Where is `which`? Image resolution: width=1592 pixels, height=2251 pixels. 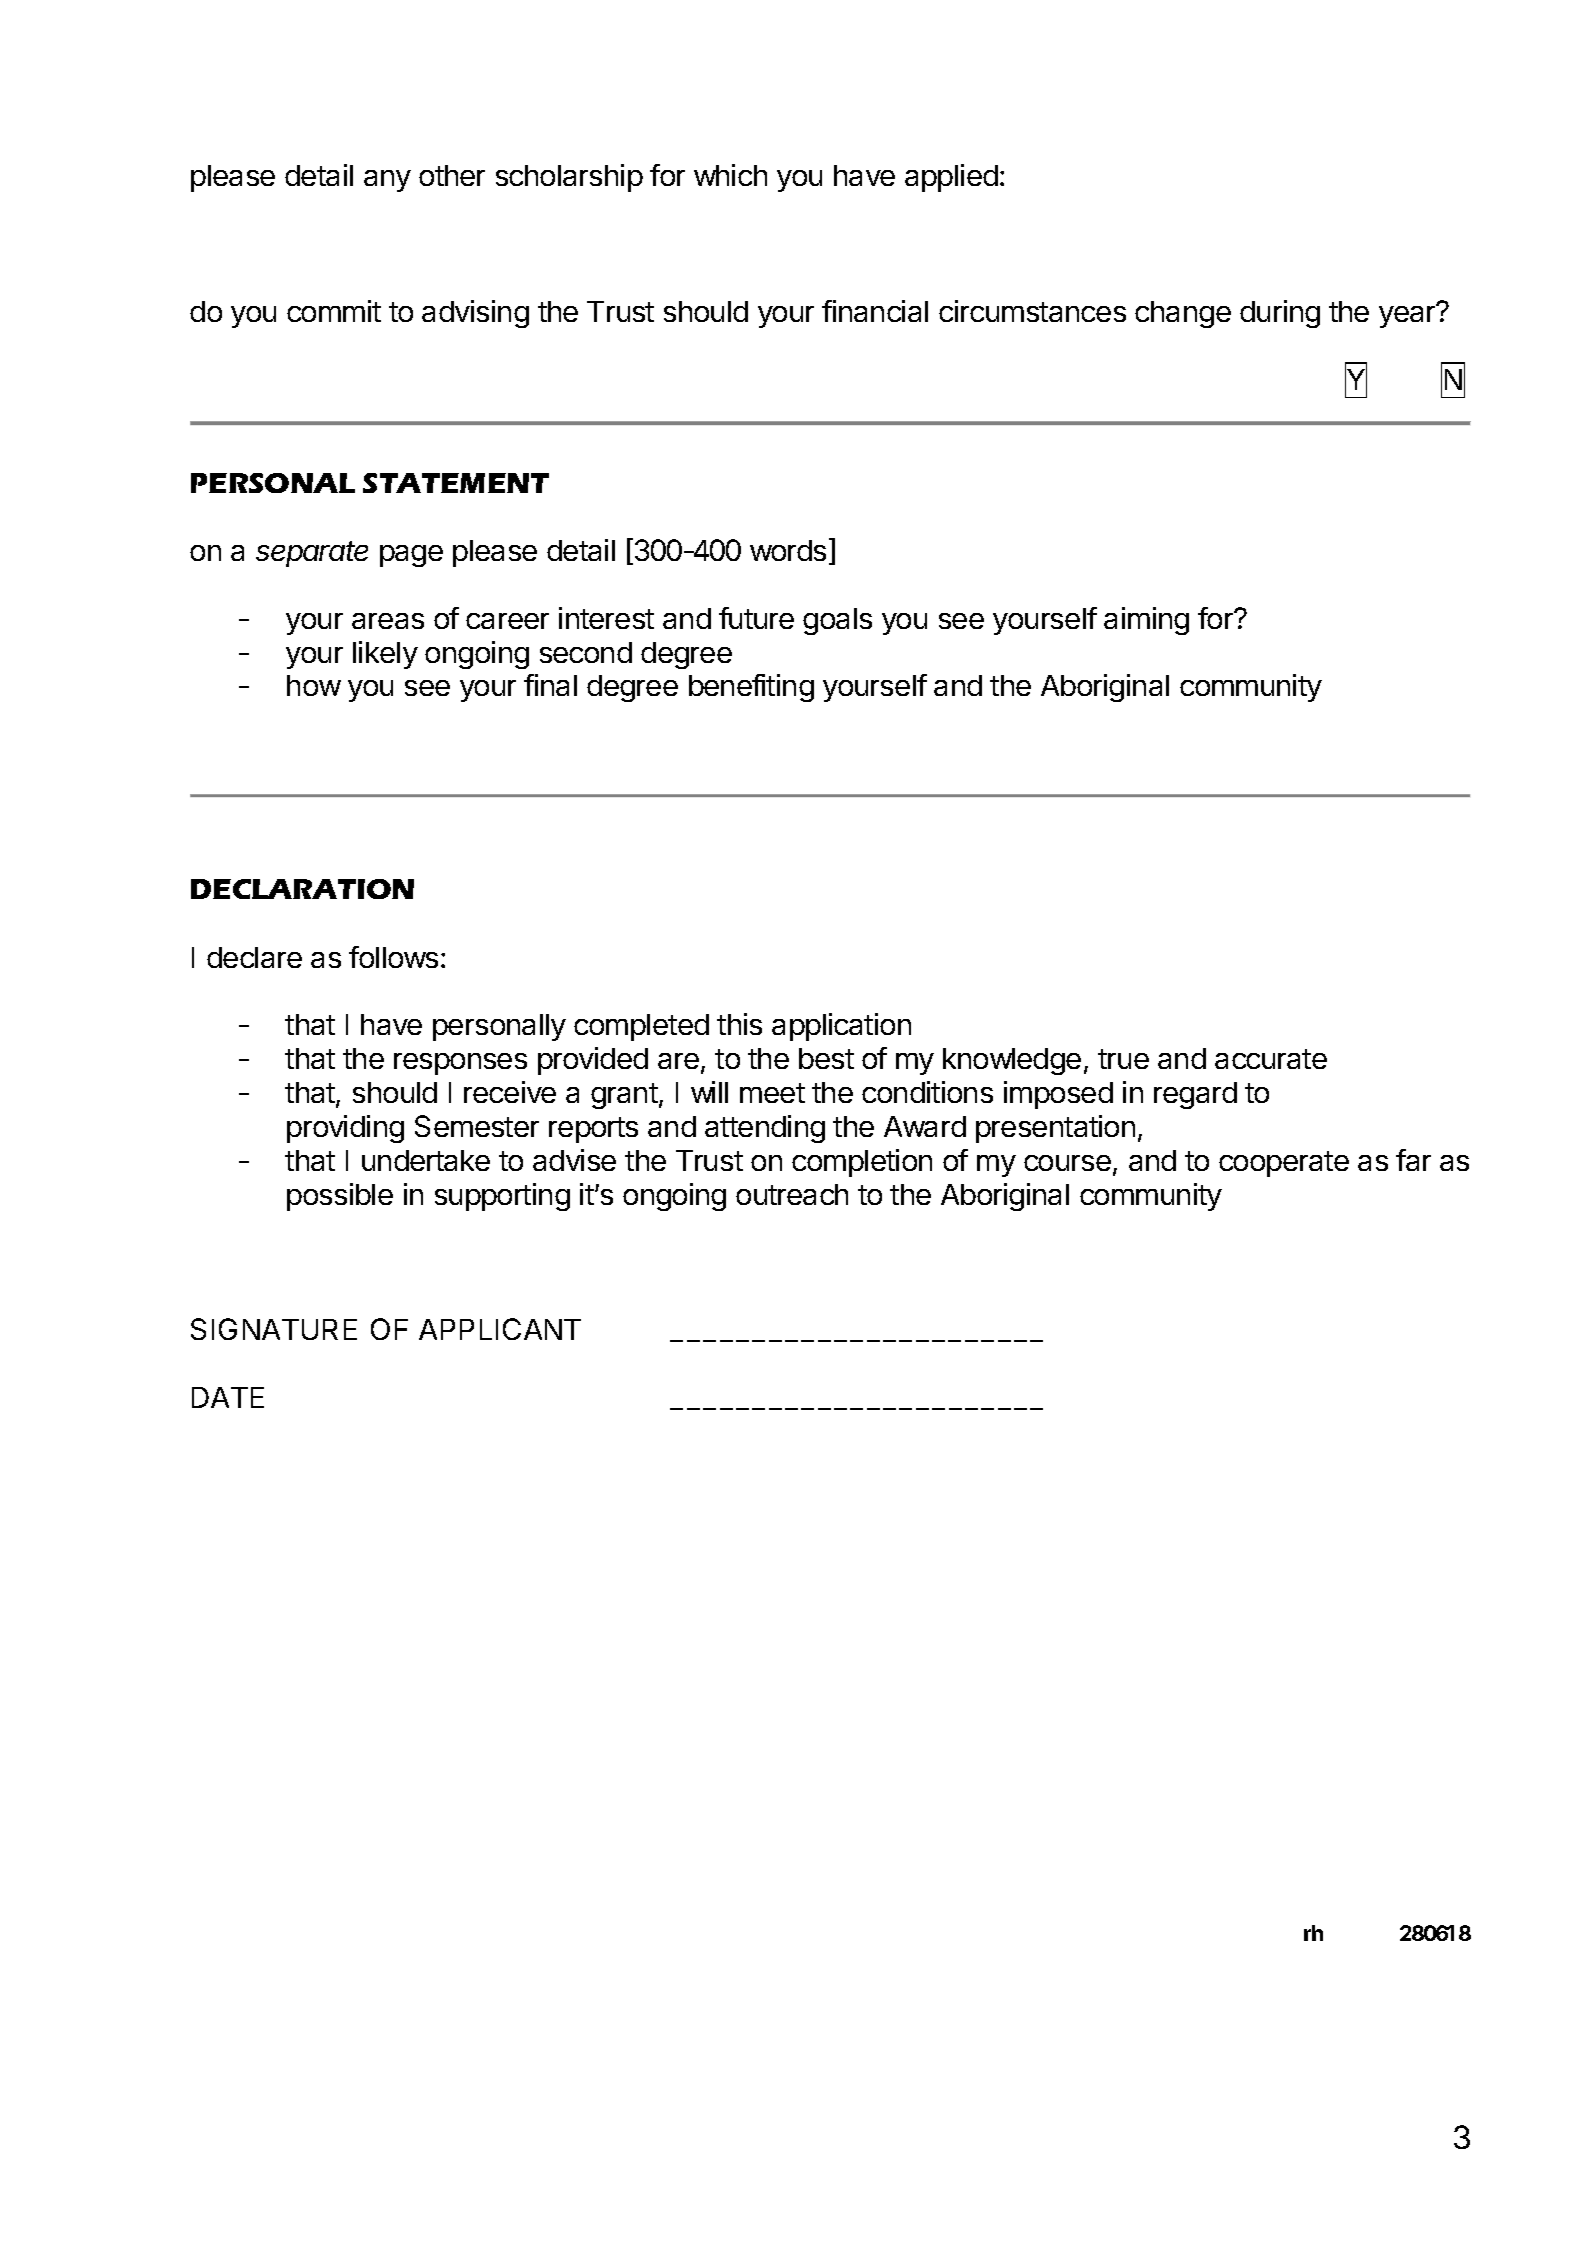 which is located at coordinates (730, 175).
